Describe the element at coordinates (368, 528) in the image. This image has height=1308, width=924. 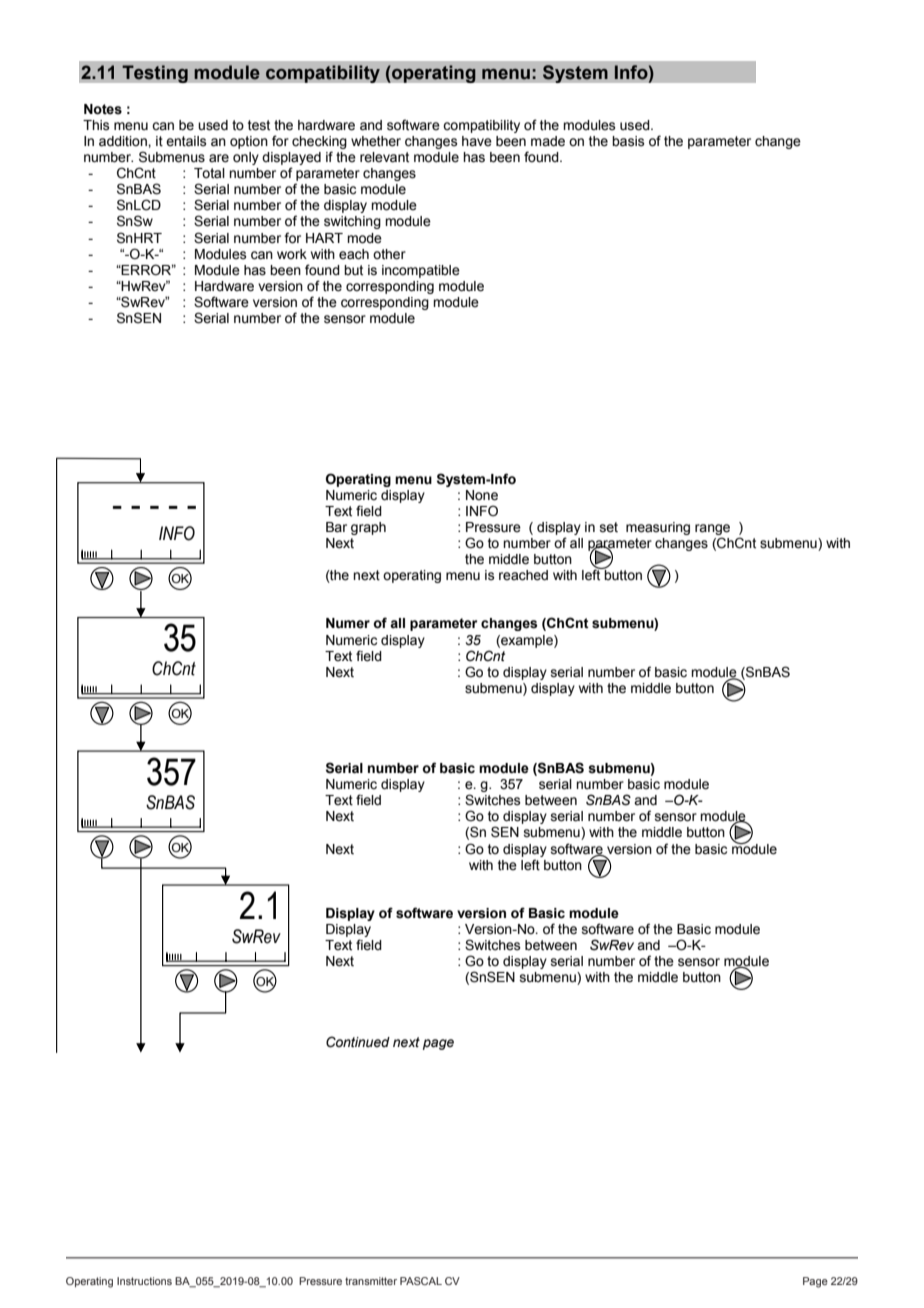
I see `graph` at that location.
